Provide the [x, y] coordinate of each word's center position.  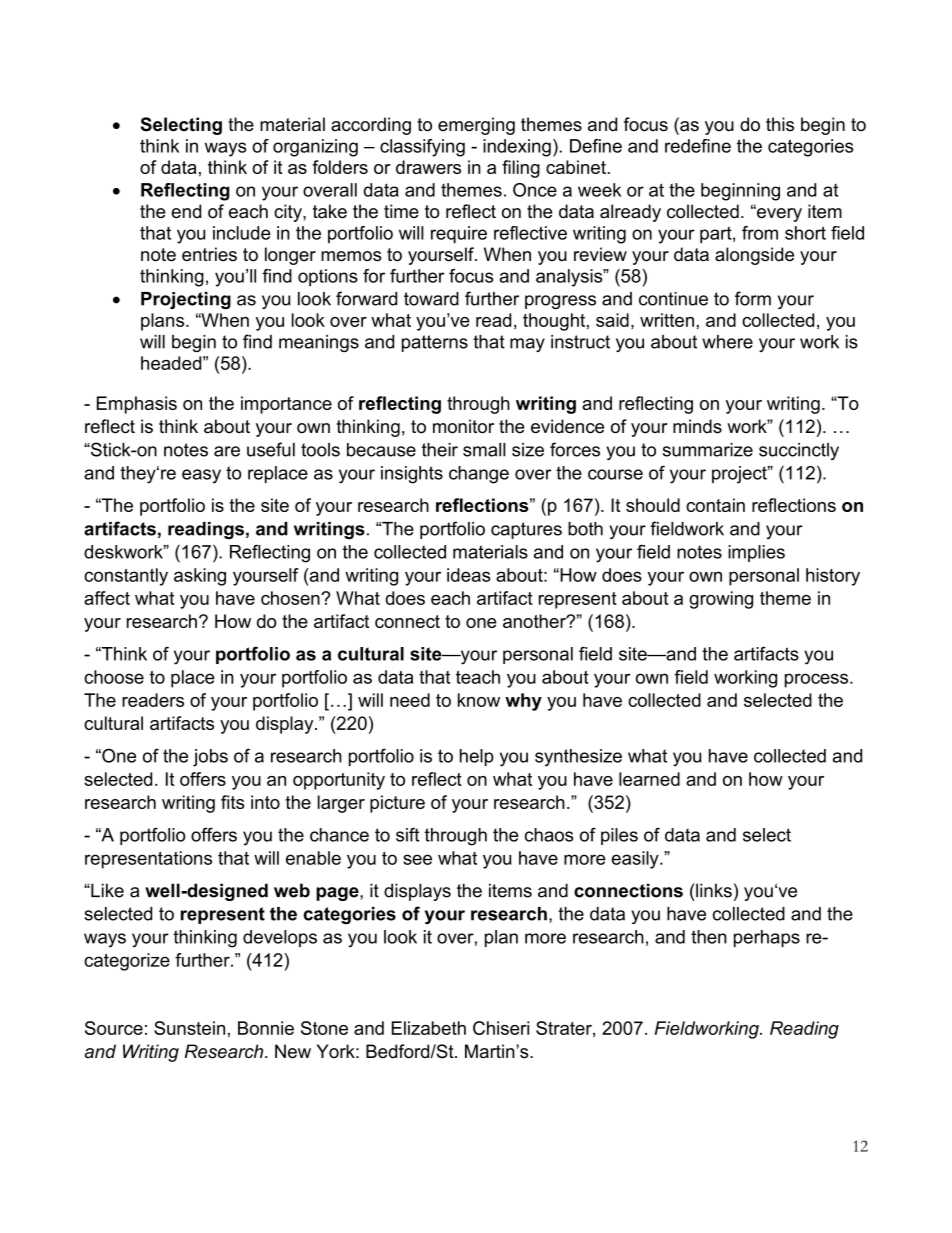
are [227, 451]
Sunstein [189, 1028]
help [477, 757]
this [780, 124]
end [186, 211]
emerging [476, 126]
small [484, 450]
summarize [708, 450]
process [818, 680]
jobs [210, 758]
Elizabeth [429, 1028]
